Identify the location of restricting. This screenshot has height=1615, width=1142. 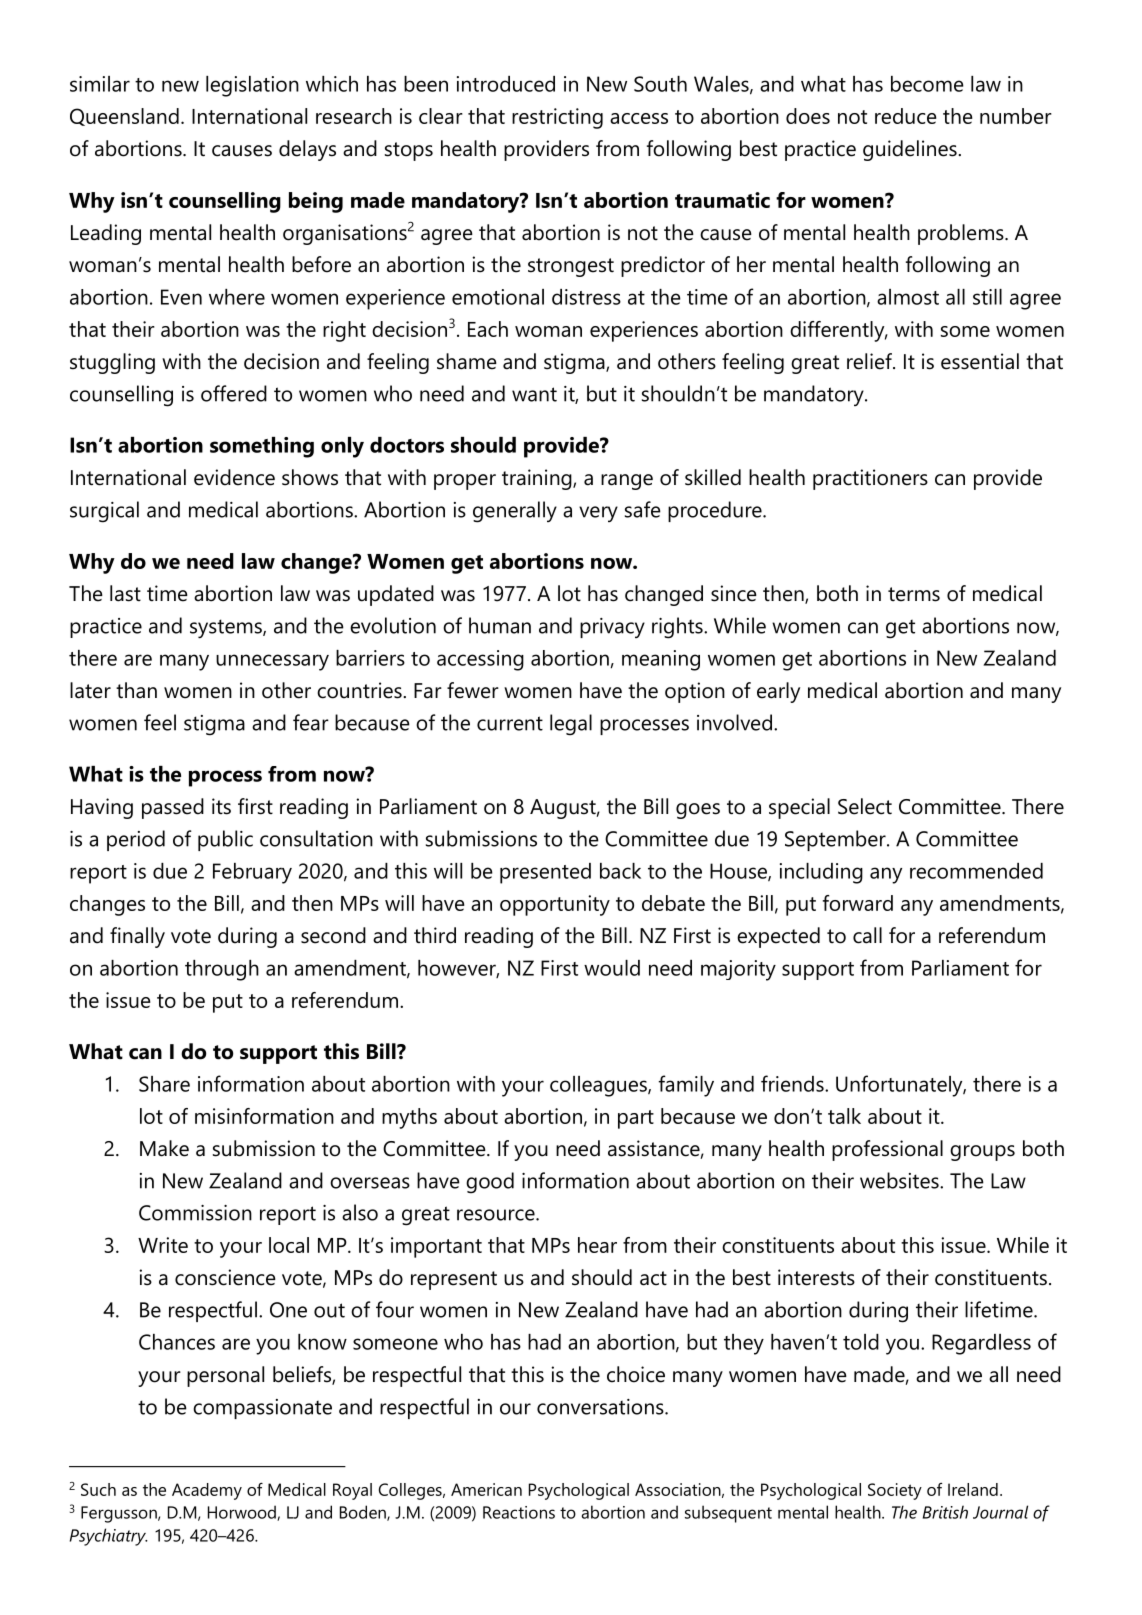
(557, 118).
